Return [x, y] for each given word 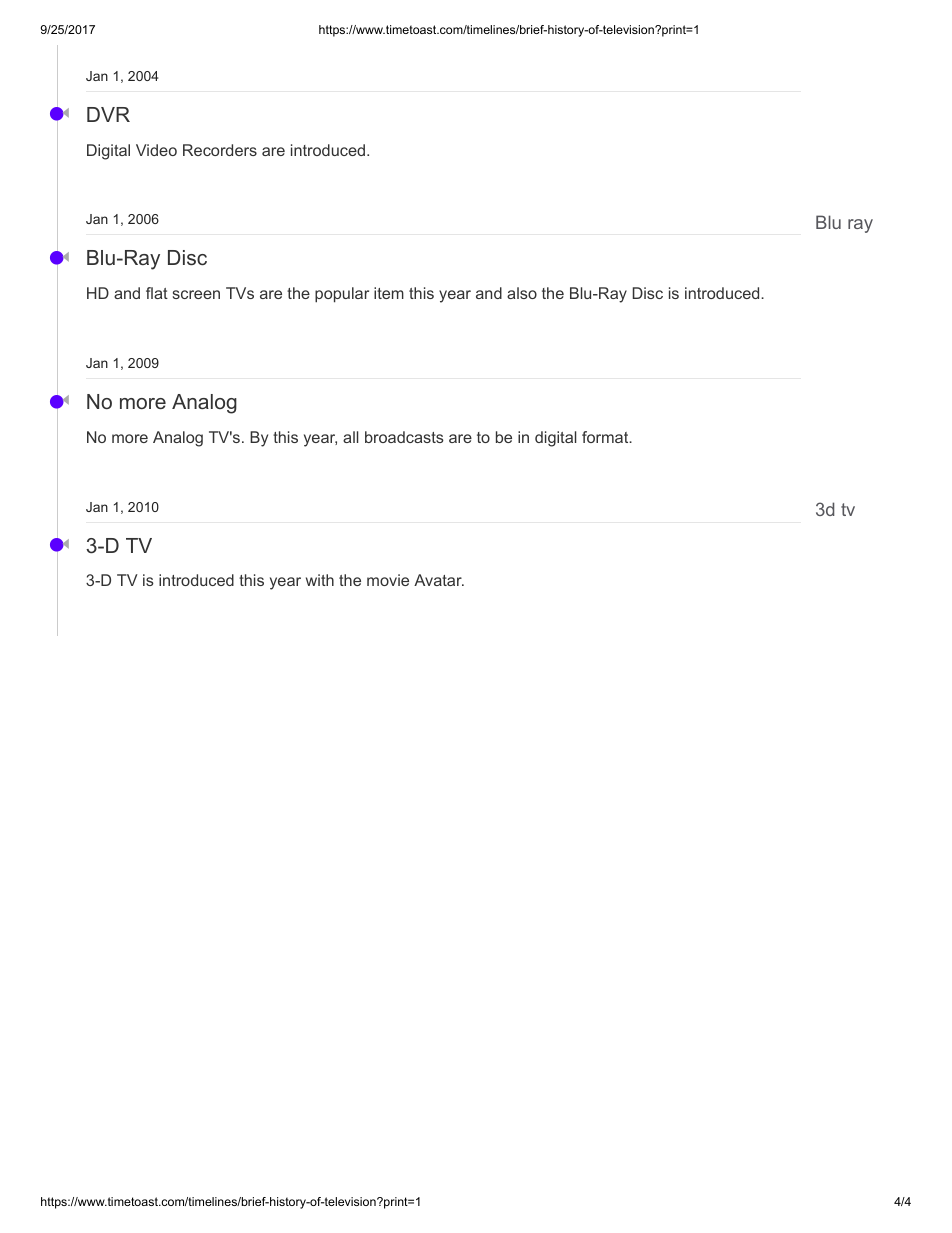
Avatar [439, 580]
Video [156, 150]
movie [388, 580]
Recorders [220, 150]
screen [196, 294]
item [389, 293]
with [320, 580]
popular [342, 295]
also [522, 293]
